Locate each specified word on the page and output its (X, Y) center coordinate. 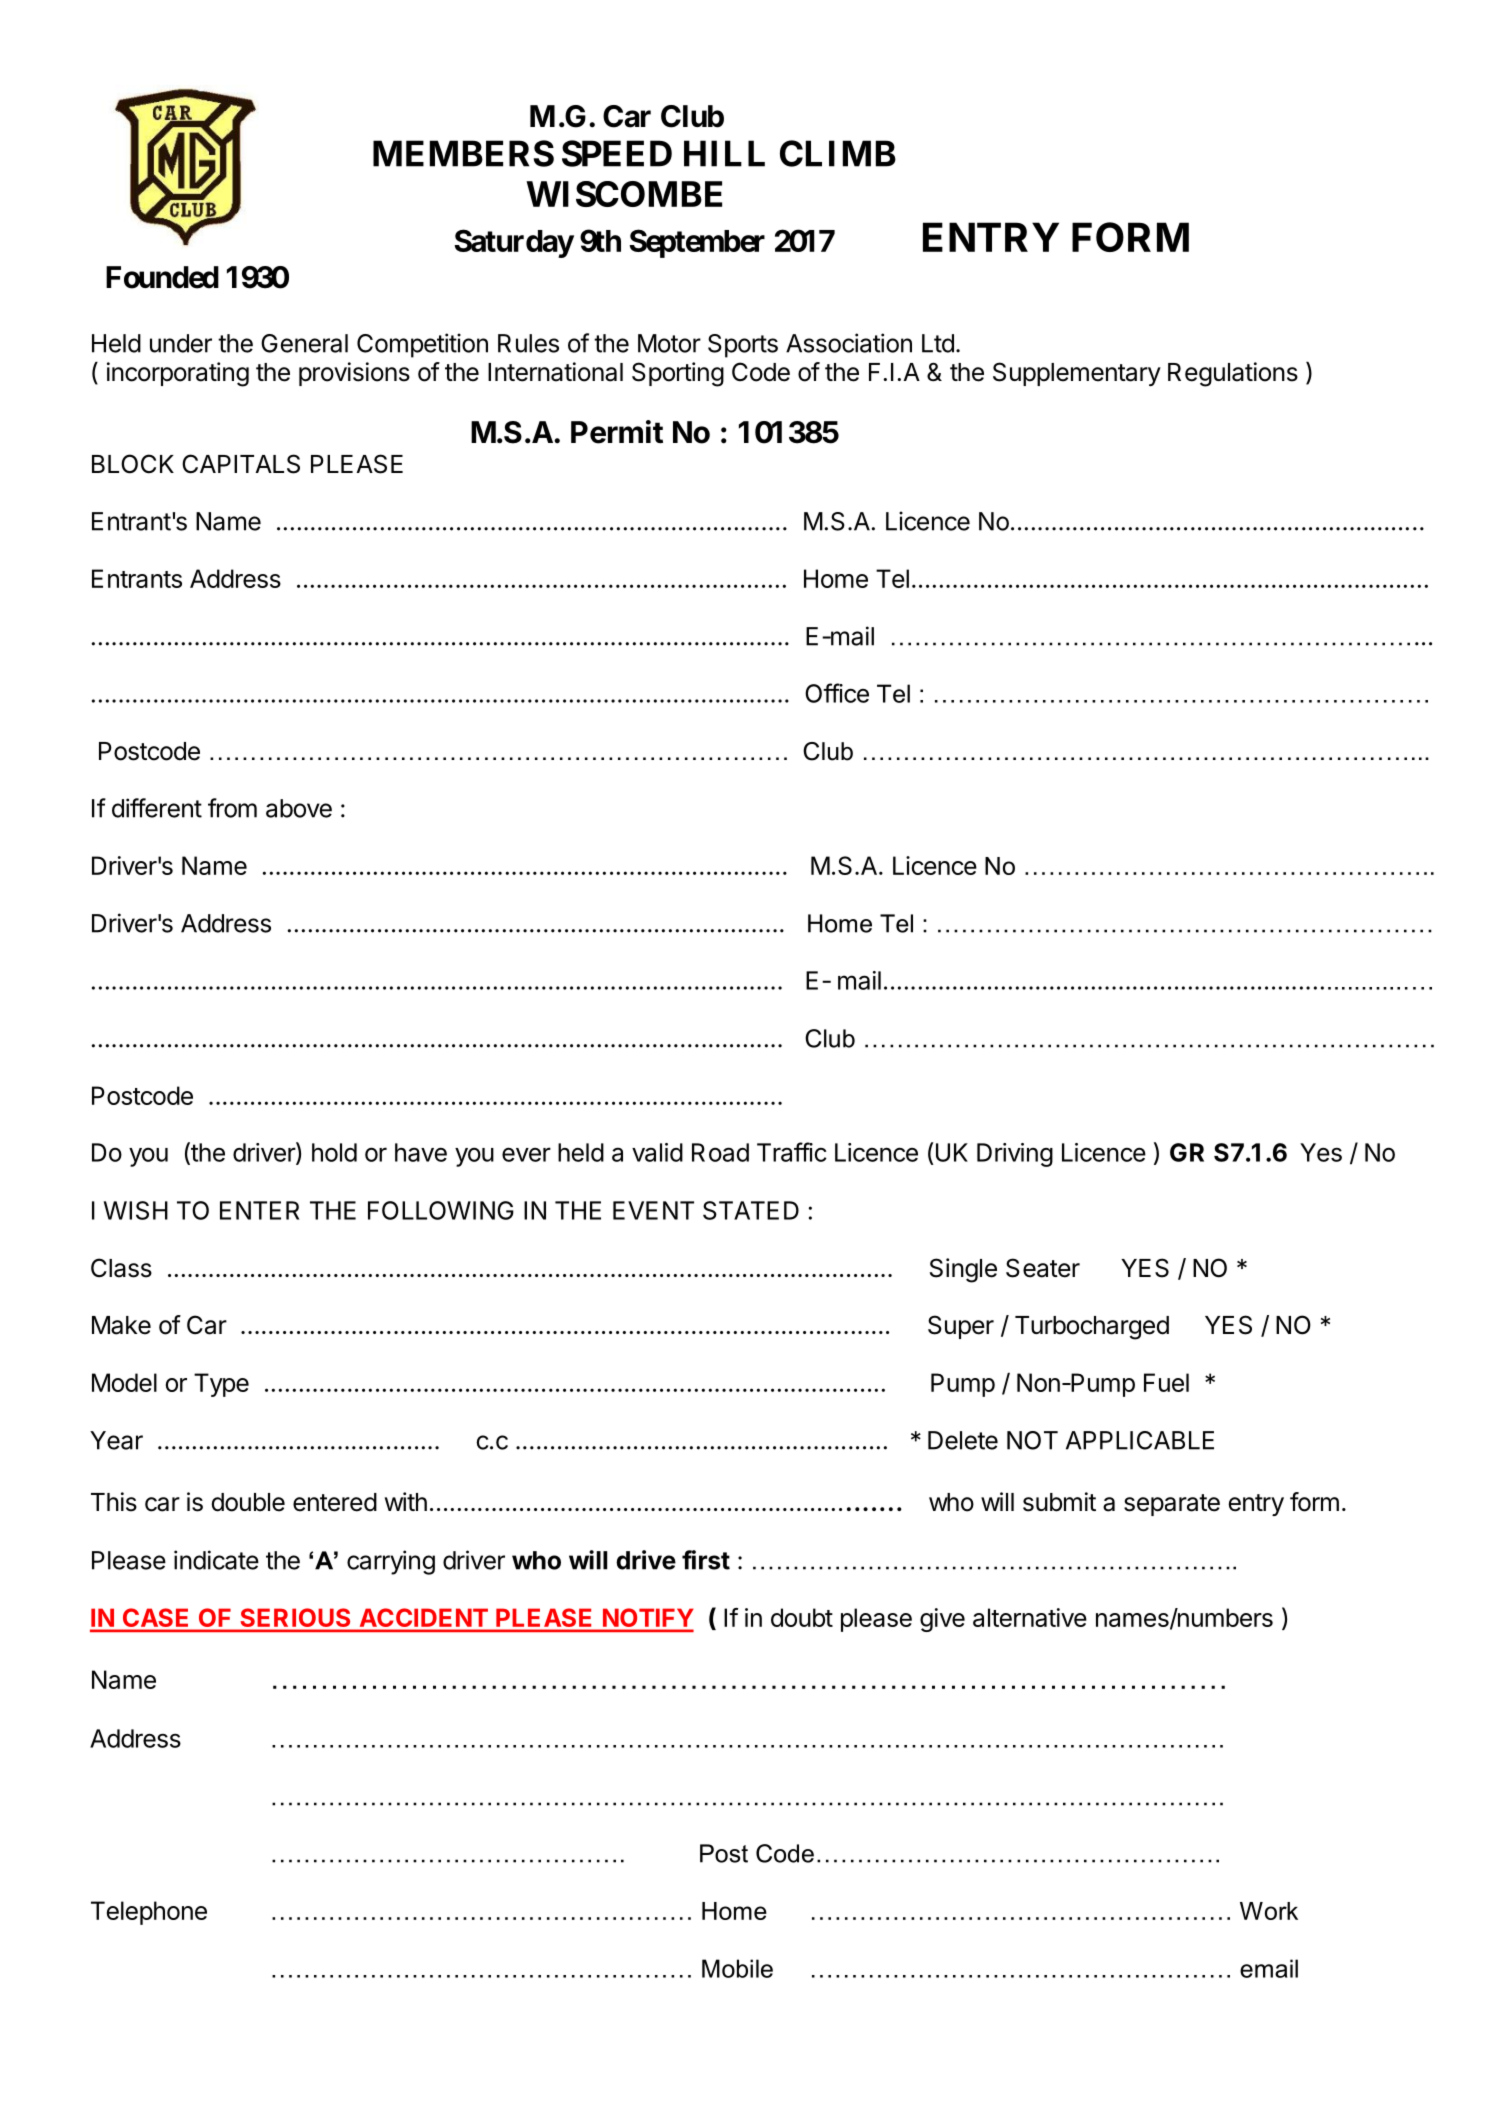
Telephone (149, 1913)
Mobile (737, 1968)
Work (1269, 1911)
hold (334, 1152)
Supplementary (1077, 374)
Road (720, 1152)
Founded (162, 277)
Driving (1015, 1155)
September (697, 243)
